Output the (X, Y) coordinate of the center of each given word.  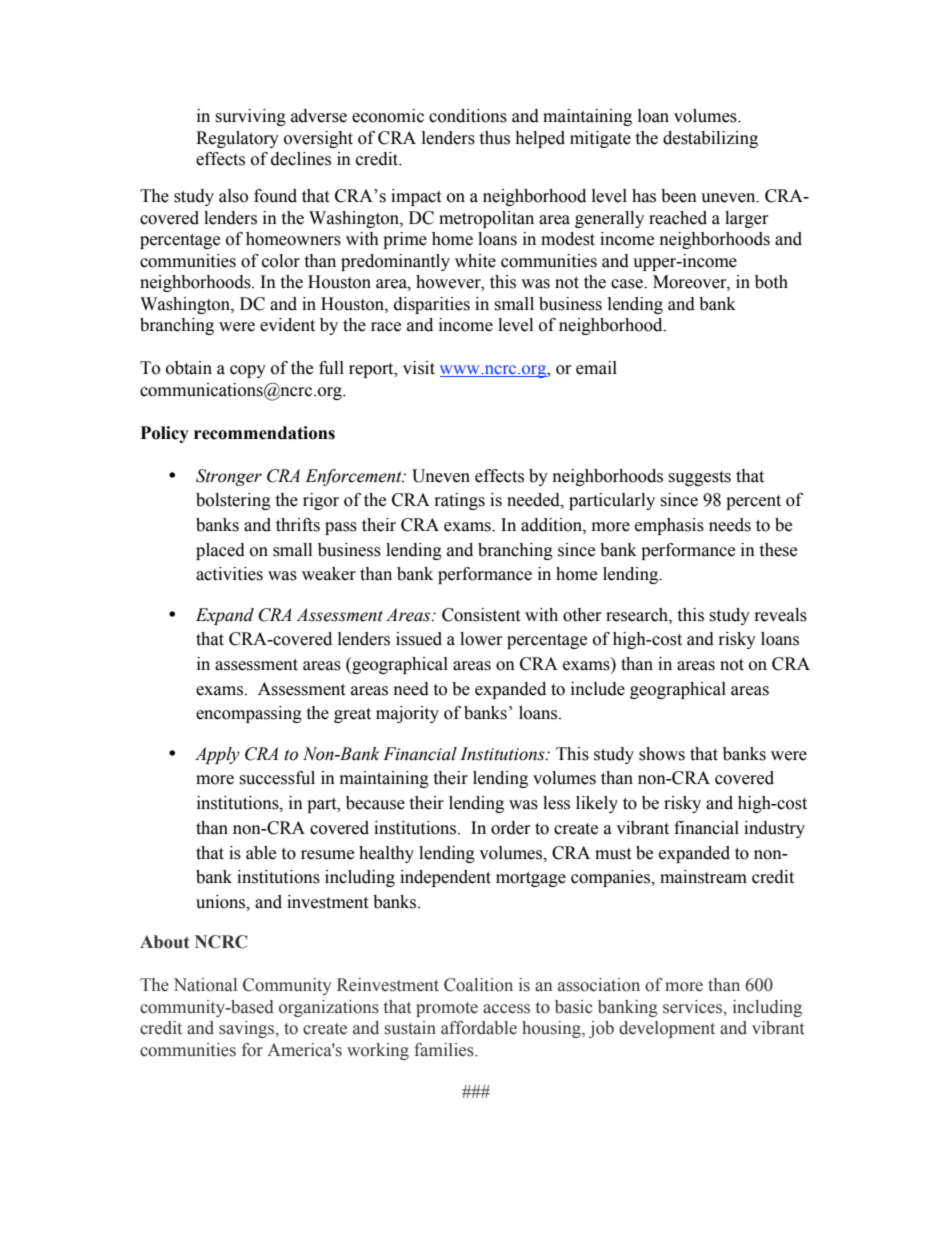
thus (494, 138)
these (778, 550)
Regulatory (237, 139)
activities (229, 574)
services (694, 1007)
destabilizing (710, 139)
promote (447, 1009)
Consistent (481, 615)
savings (248, 1029)
